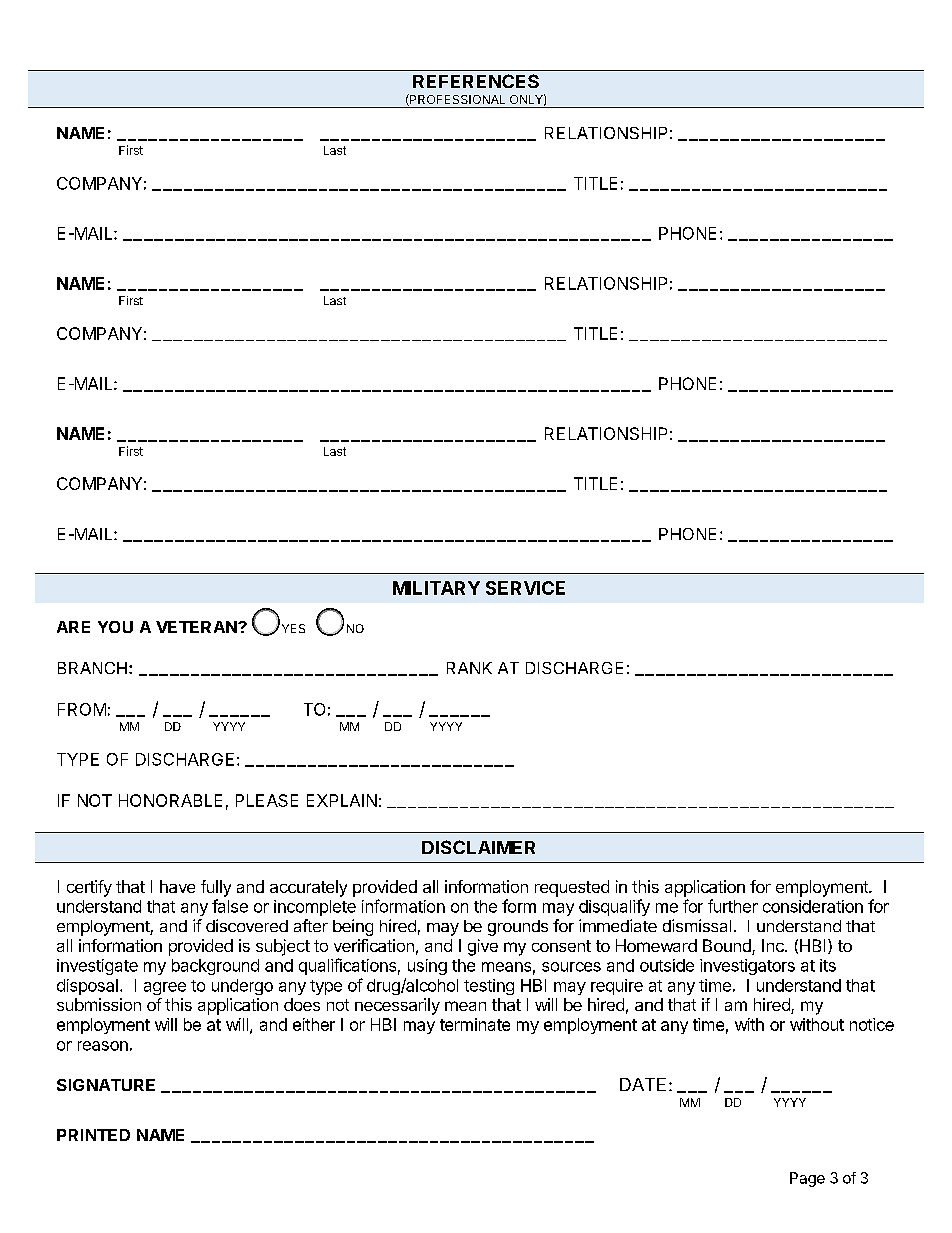 This screenshot has height=1233, width=952. What do you see at coordinates (476, 81) in the screenshot?
I see `REFERENCES` at bounding box center [476, 81].
